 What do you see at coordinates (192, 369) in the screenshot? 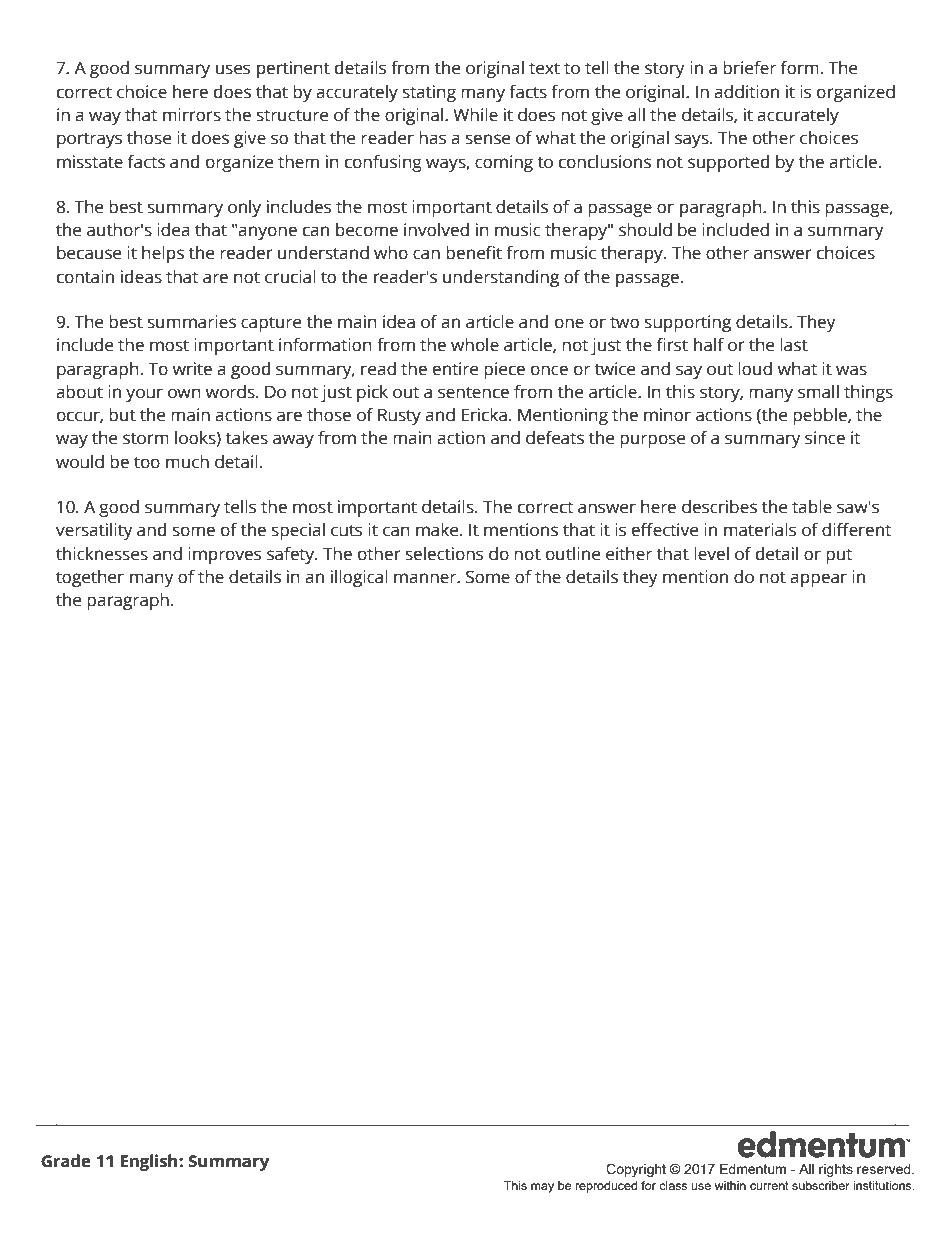
I see `write` at bounding box center [192, 369].
